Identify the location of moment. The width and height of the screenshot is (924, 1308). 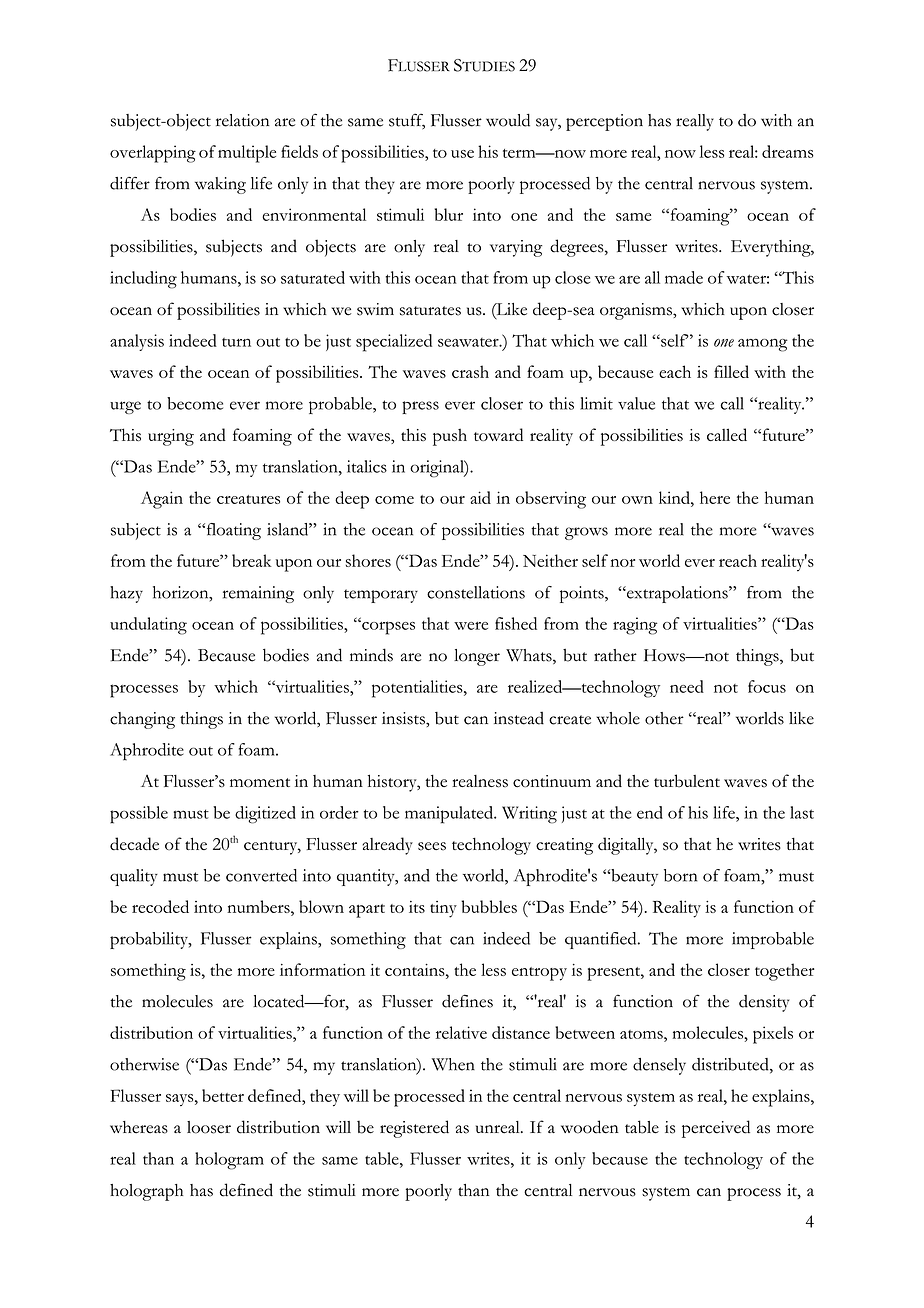
(260, 782).
